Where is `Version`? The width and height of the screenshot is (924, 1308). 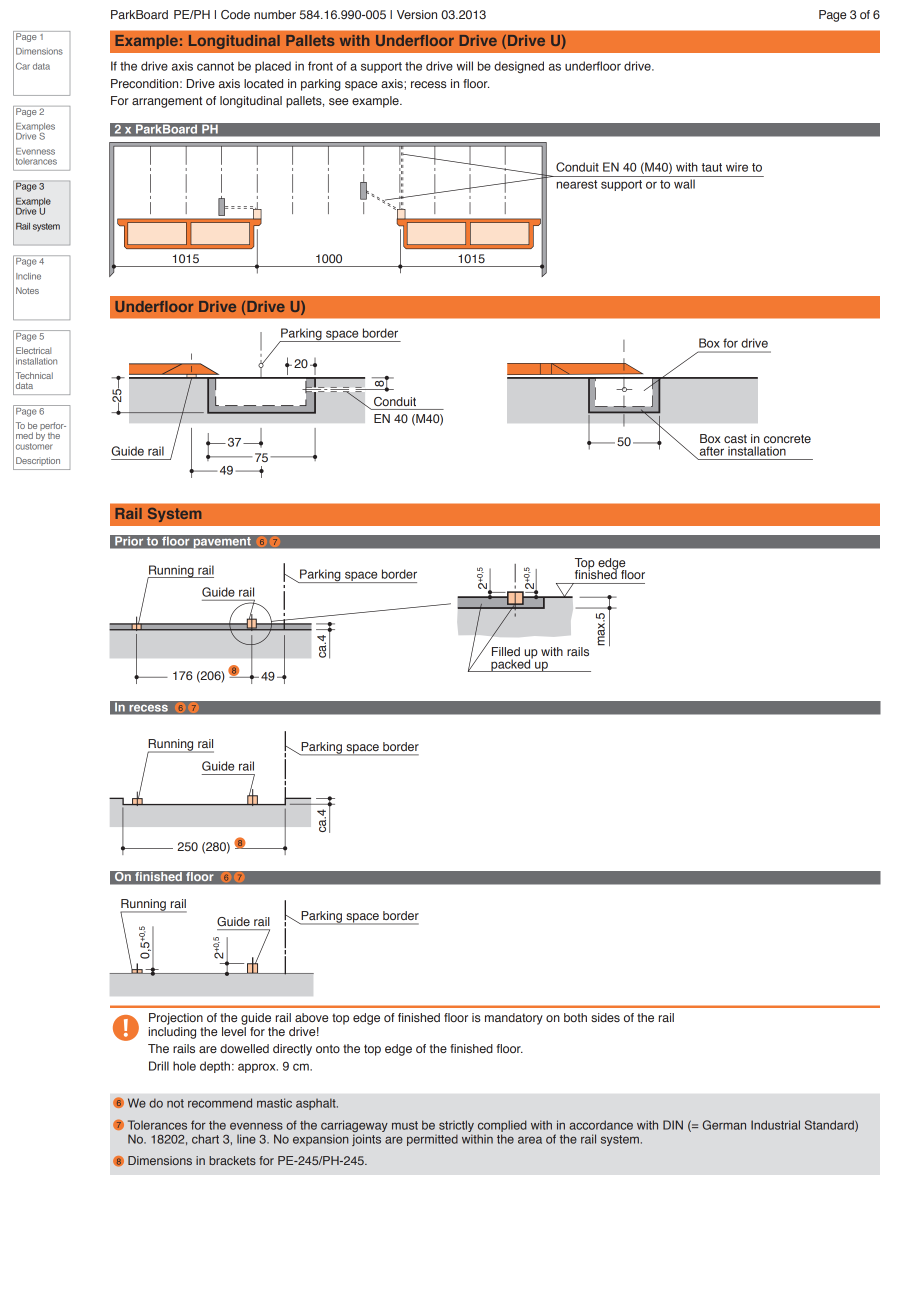
Version is located at coordinates (417, 14).
